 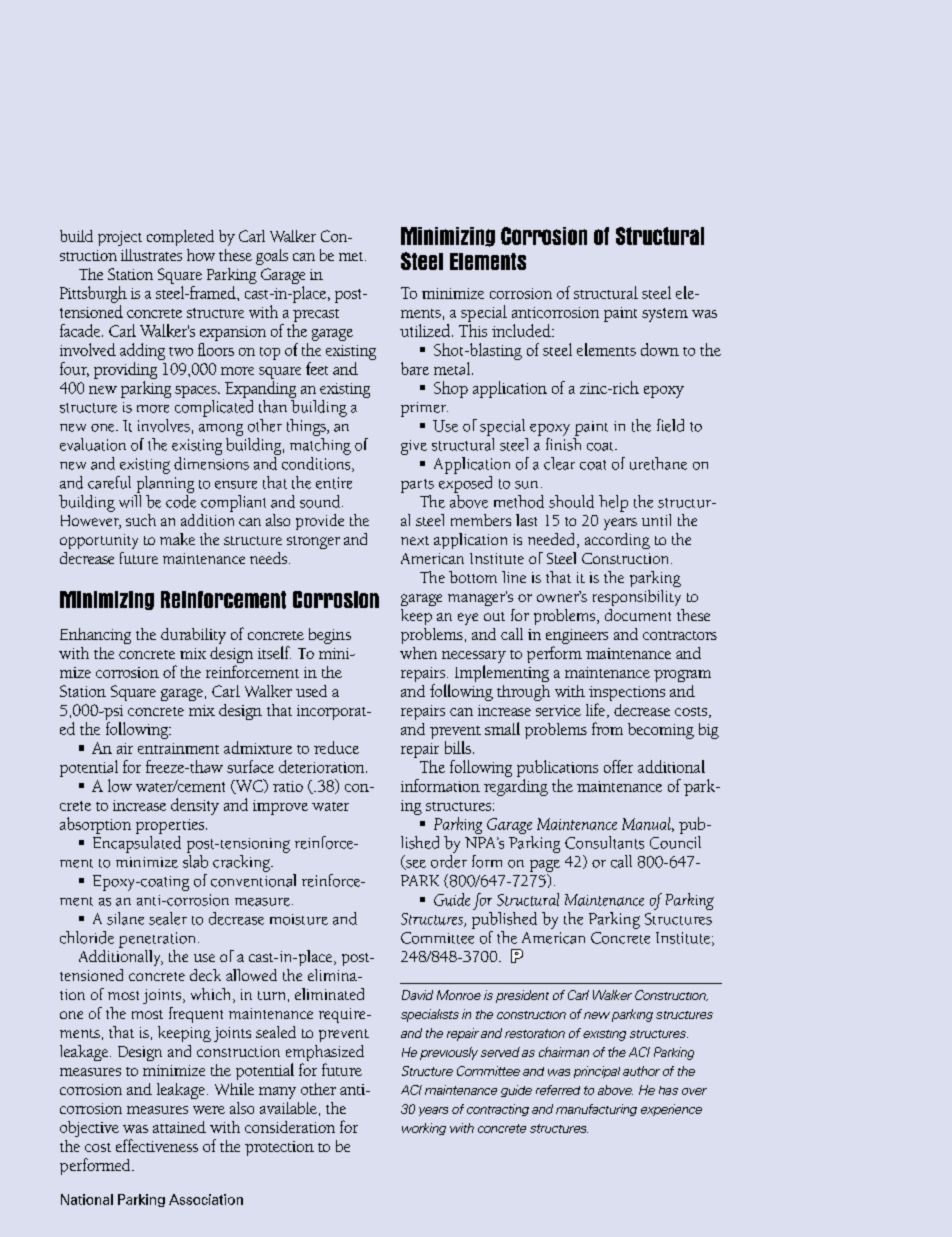 What do you see at coordinates (595, 709) in the screenshot?
I see `life` at bounding box center [595, 709].
